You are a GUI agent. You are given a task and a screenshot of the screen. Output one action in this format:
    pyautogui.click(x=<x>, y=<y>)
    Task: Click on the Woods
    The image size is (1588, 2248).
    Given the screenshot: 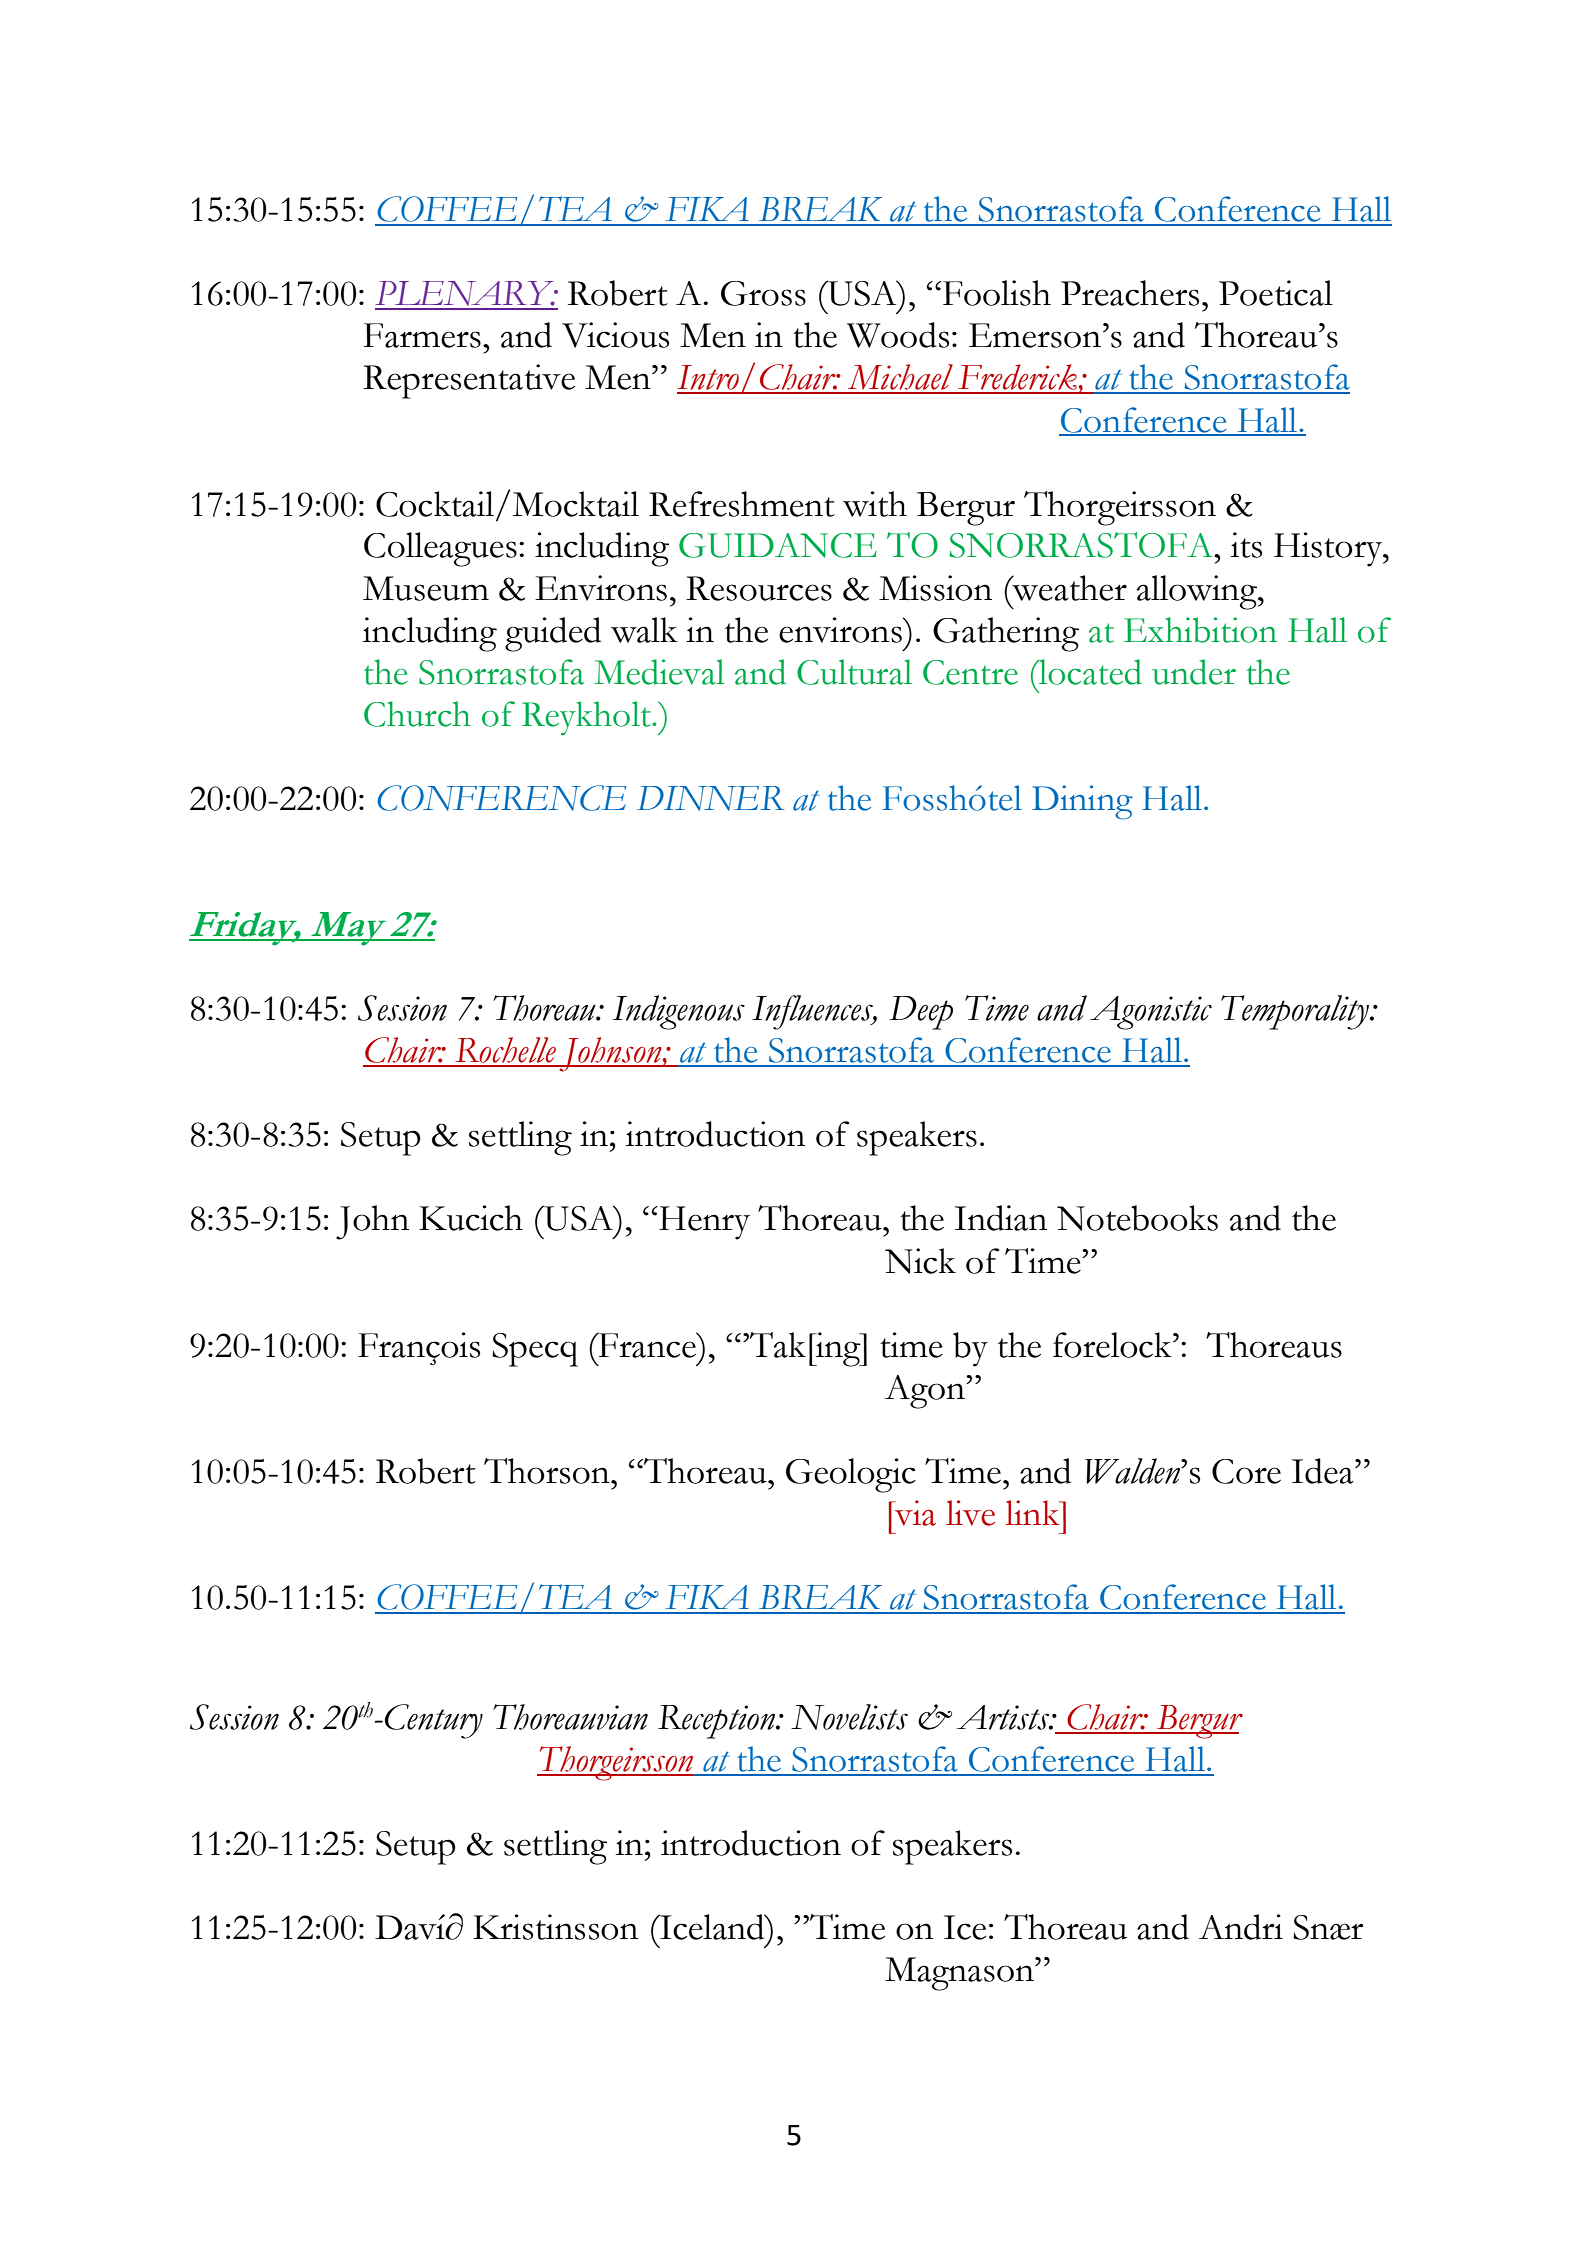 What is the action you would take?
    pyautogui.click(x=898, y=335)
